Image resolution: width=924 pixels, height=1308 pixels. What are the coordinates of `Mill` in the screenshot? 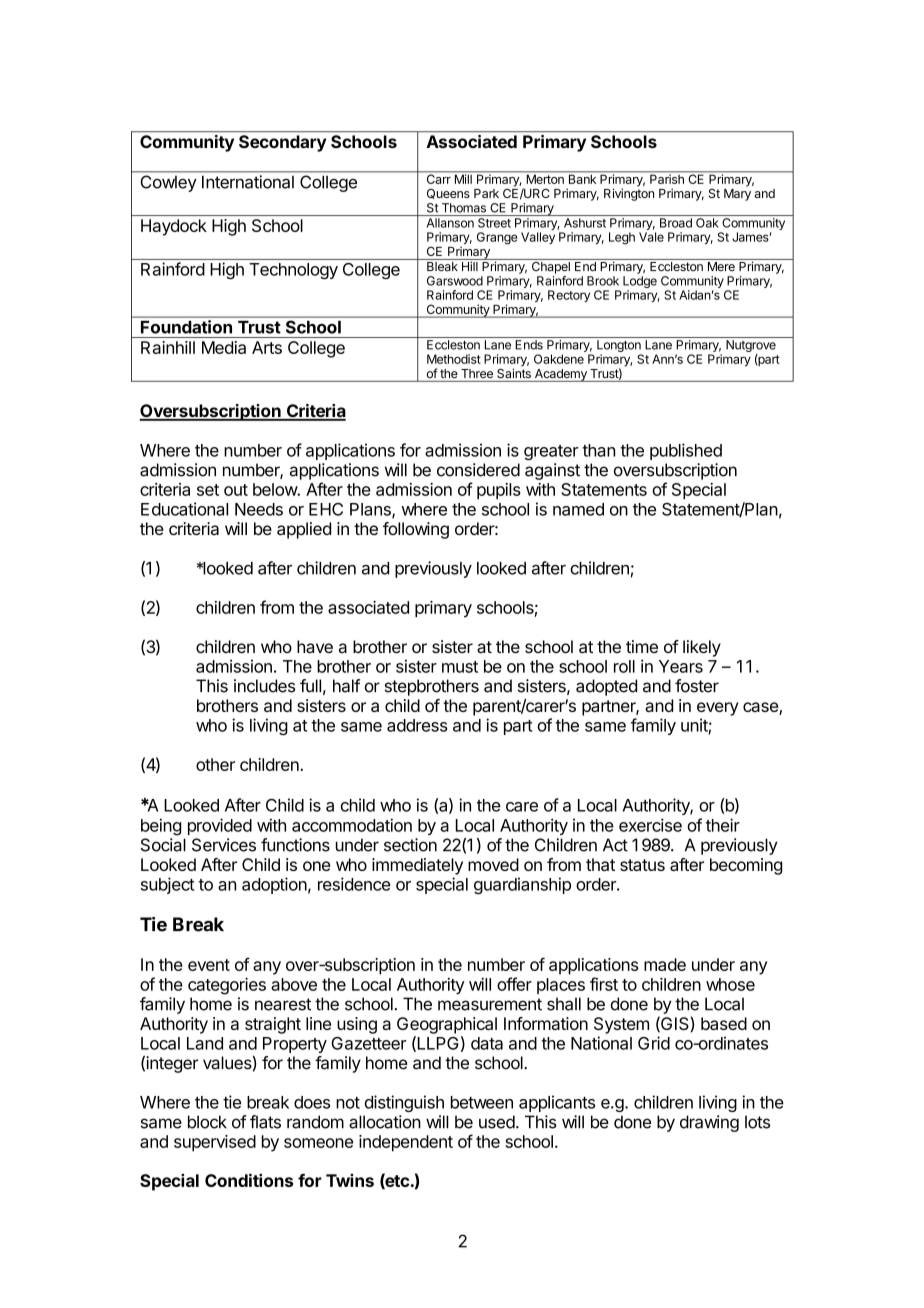 It's located at (463, 178).
